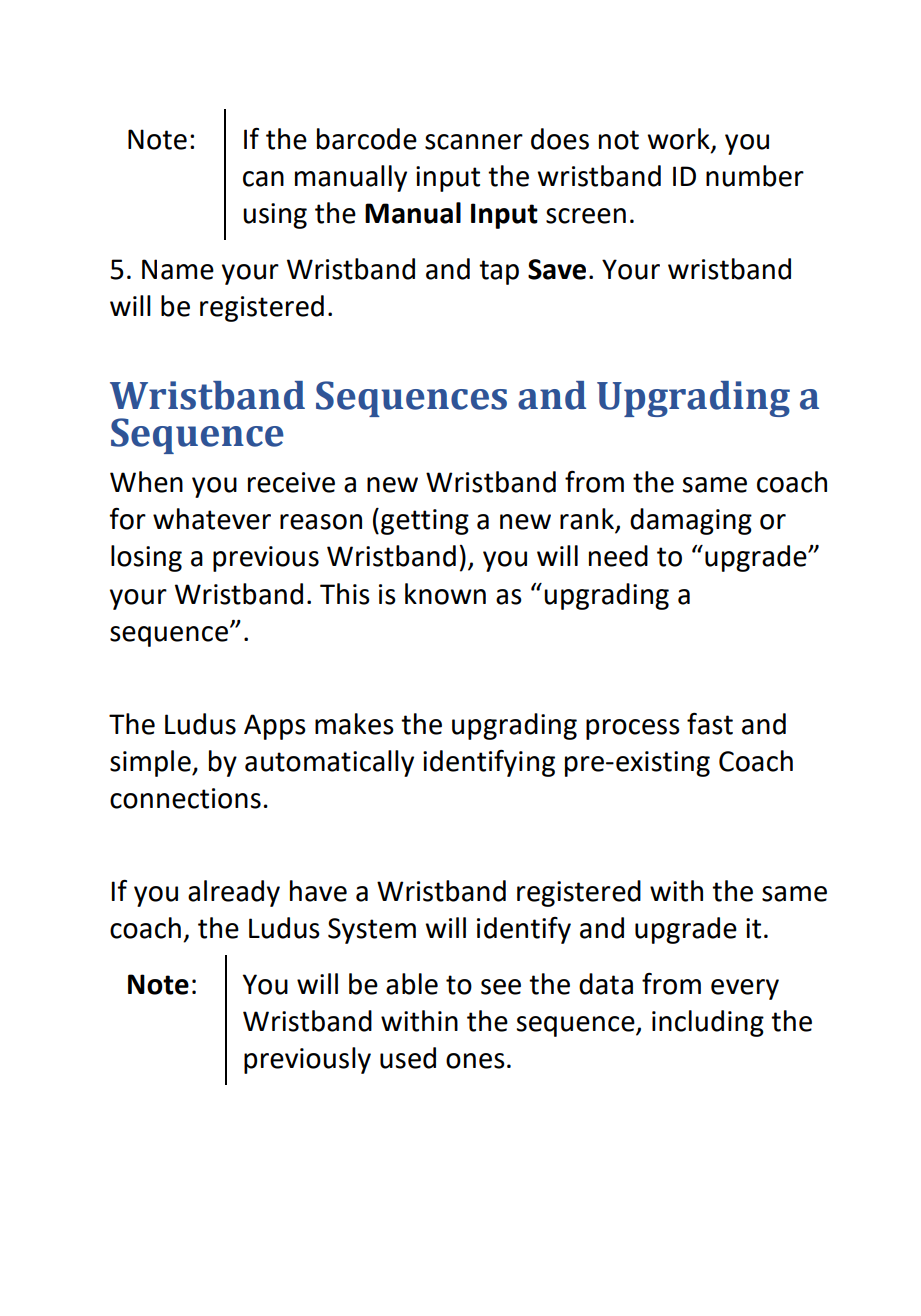 The height and width of the screenshot is (1316, 921). I want to click on used, so click(408, 1058).
